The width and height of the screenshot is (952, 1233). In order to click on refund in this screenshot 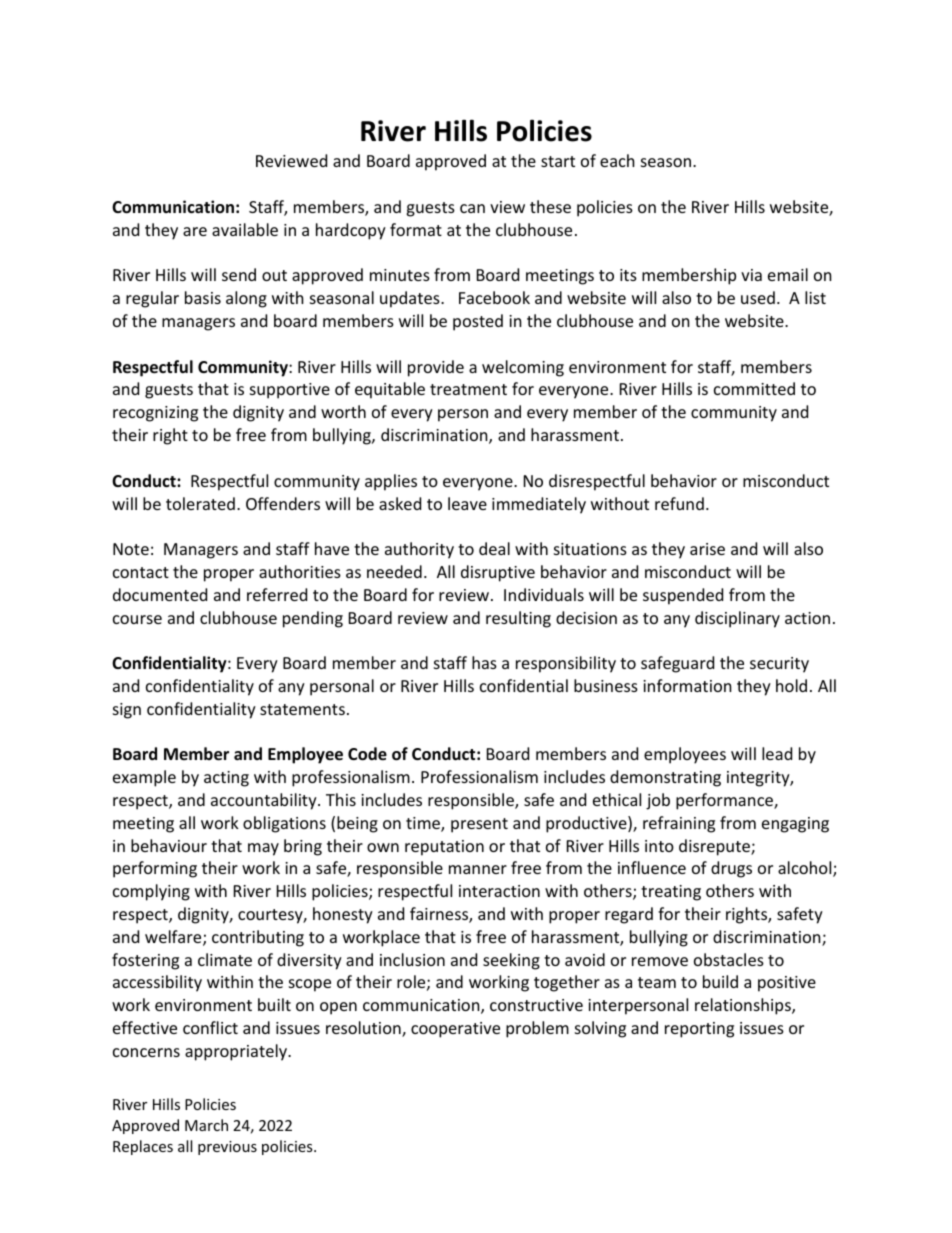, I will do `click(679, 503)`.
